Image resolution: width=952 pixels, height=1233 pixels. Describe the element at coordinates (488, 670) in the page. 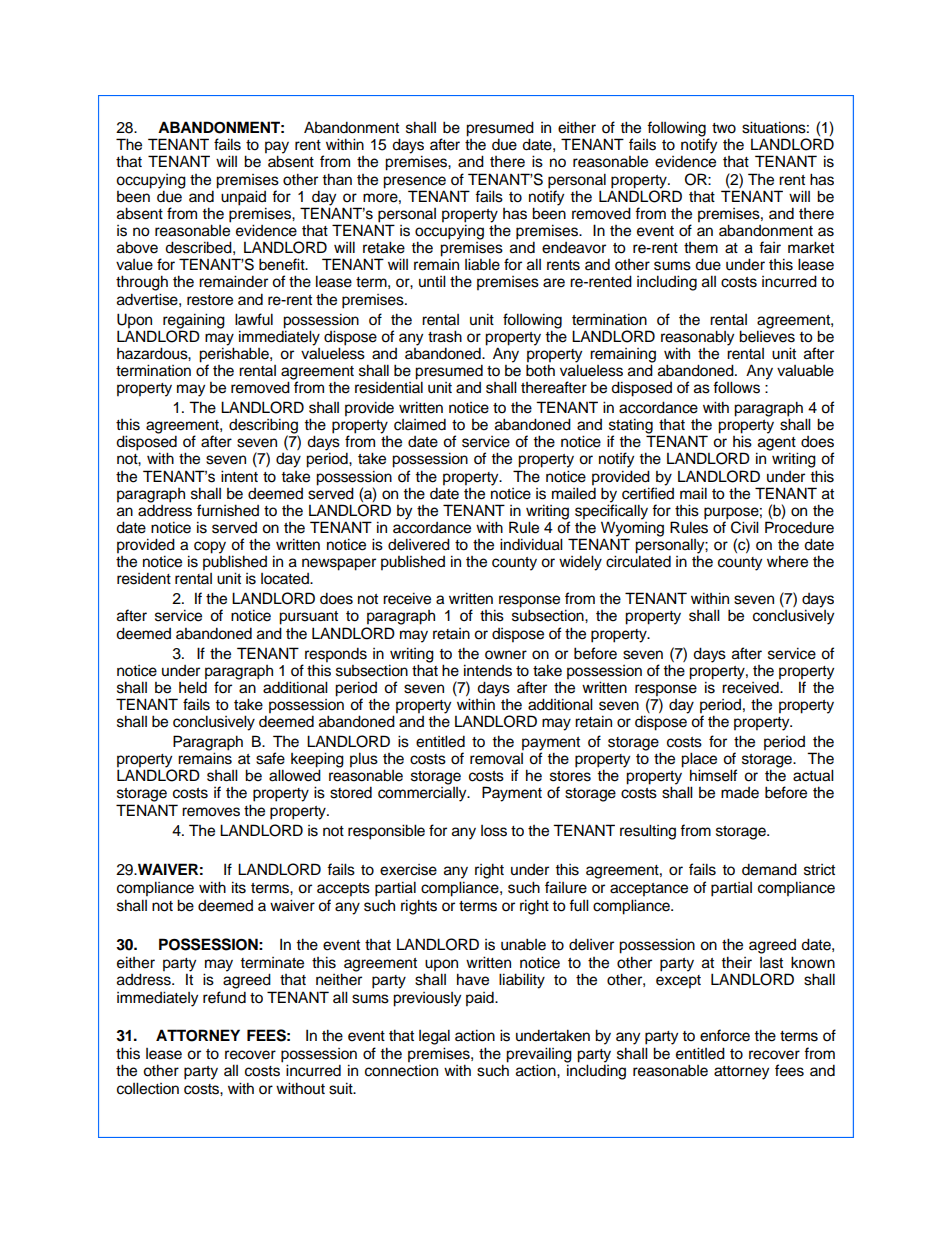

I see `intends` at that location.
